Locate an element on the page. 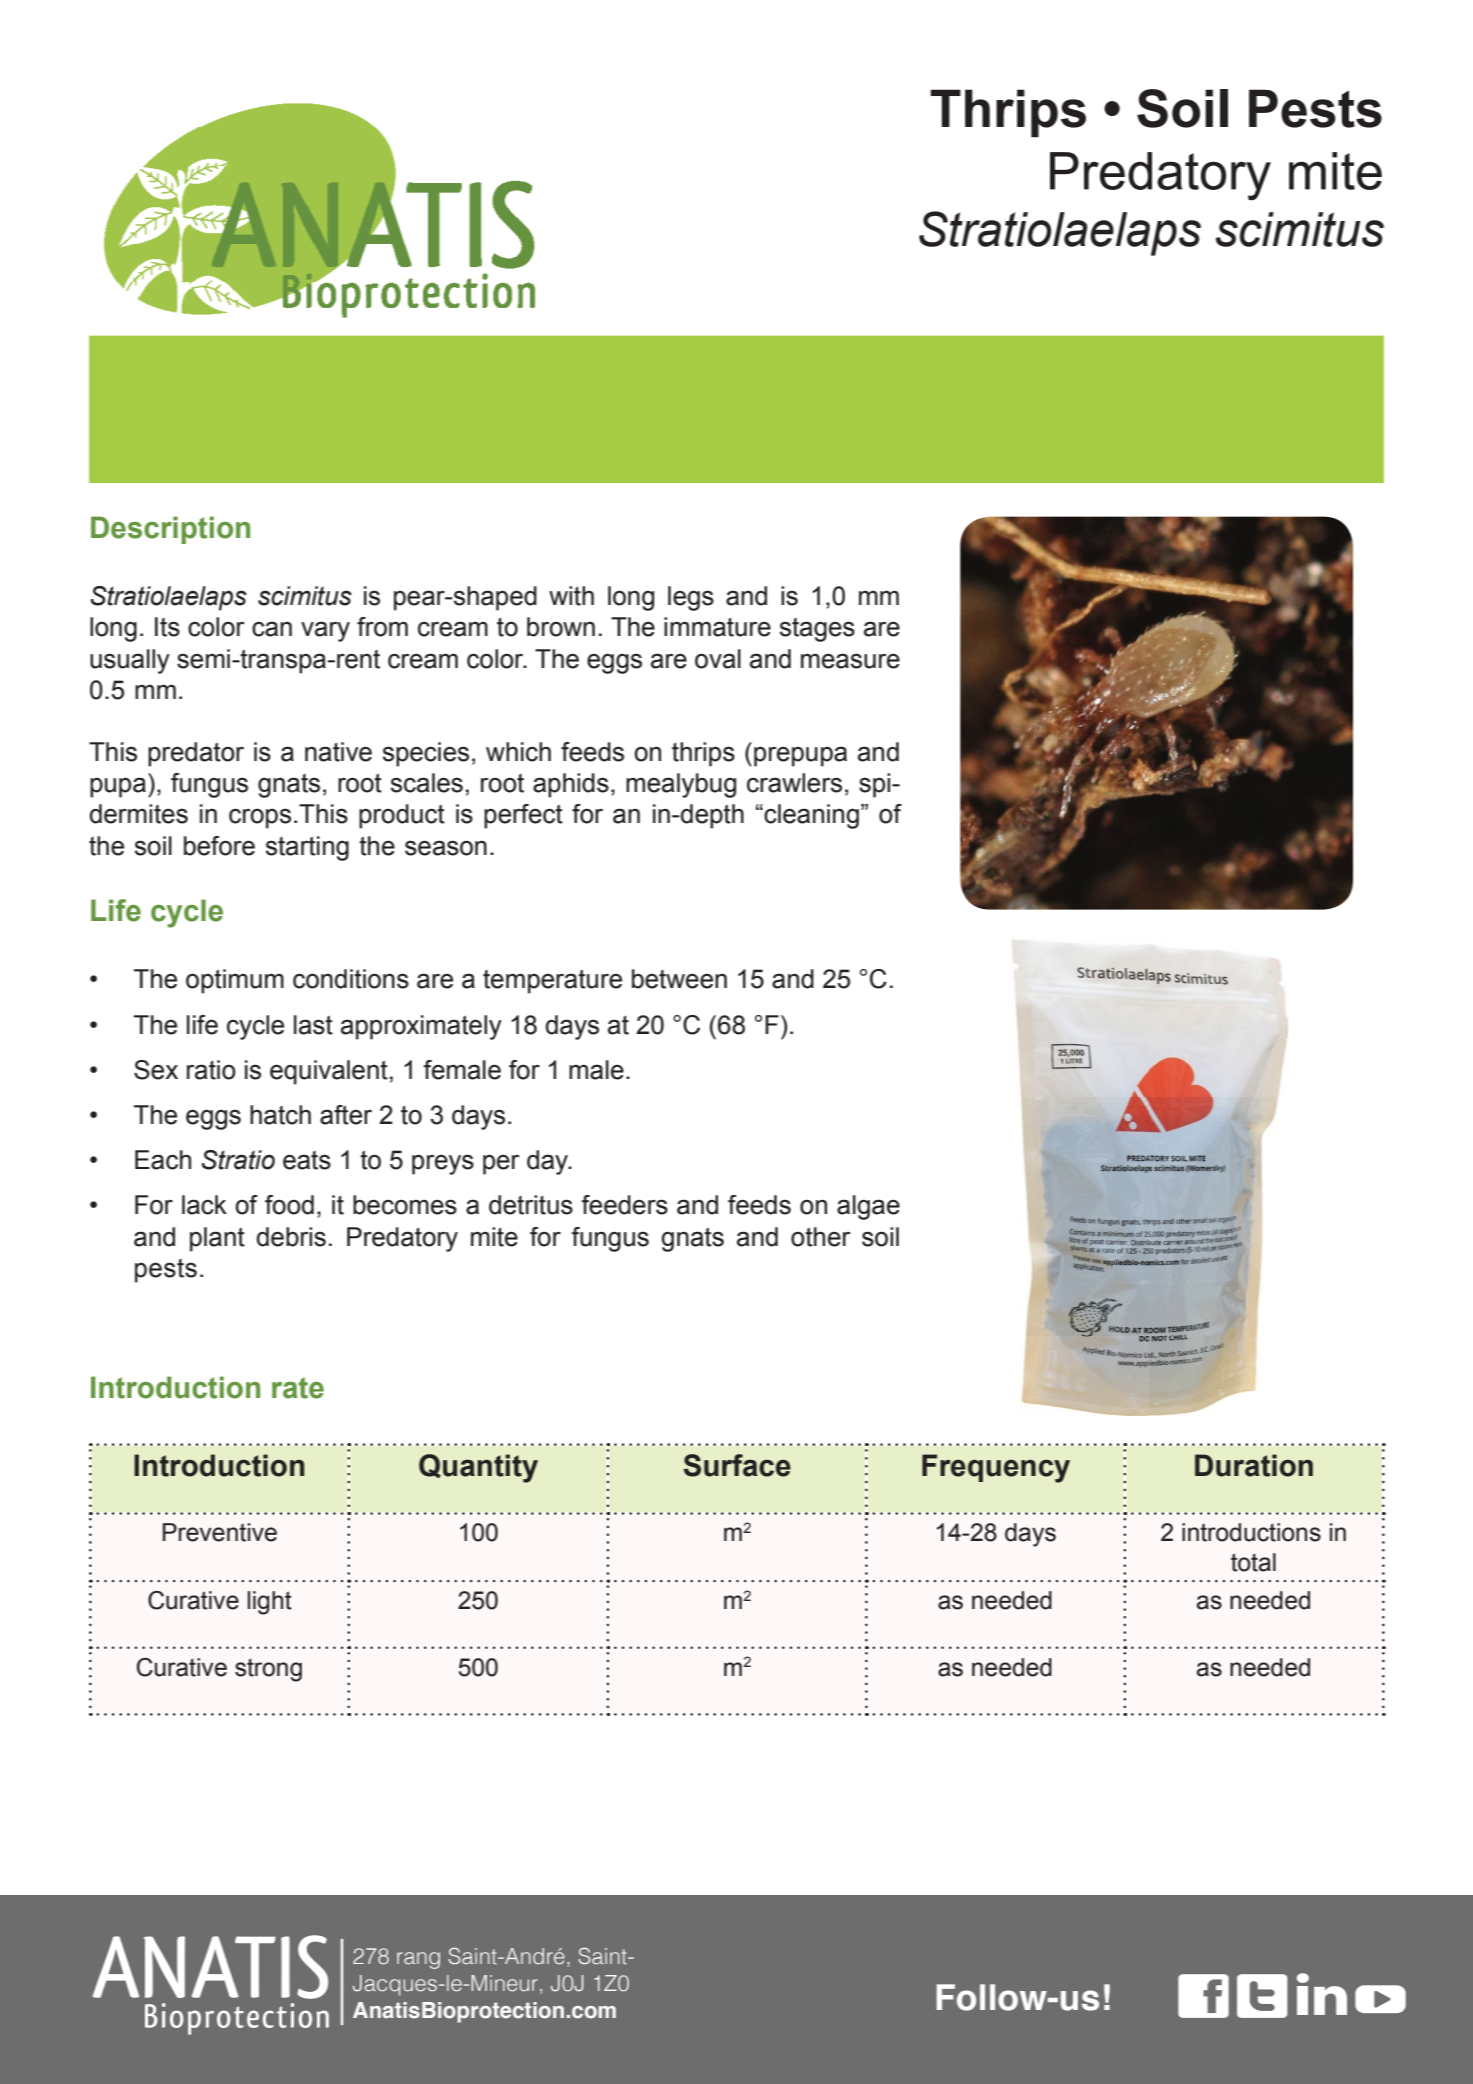  total is located at coordinates (1253, 1562).
